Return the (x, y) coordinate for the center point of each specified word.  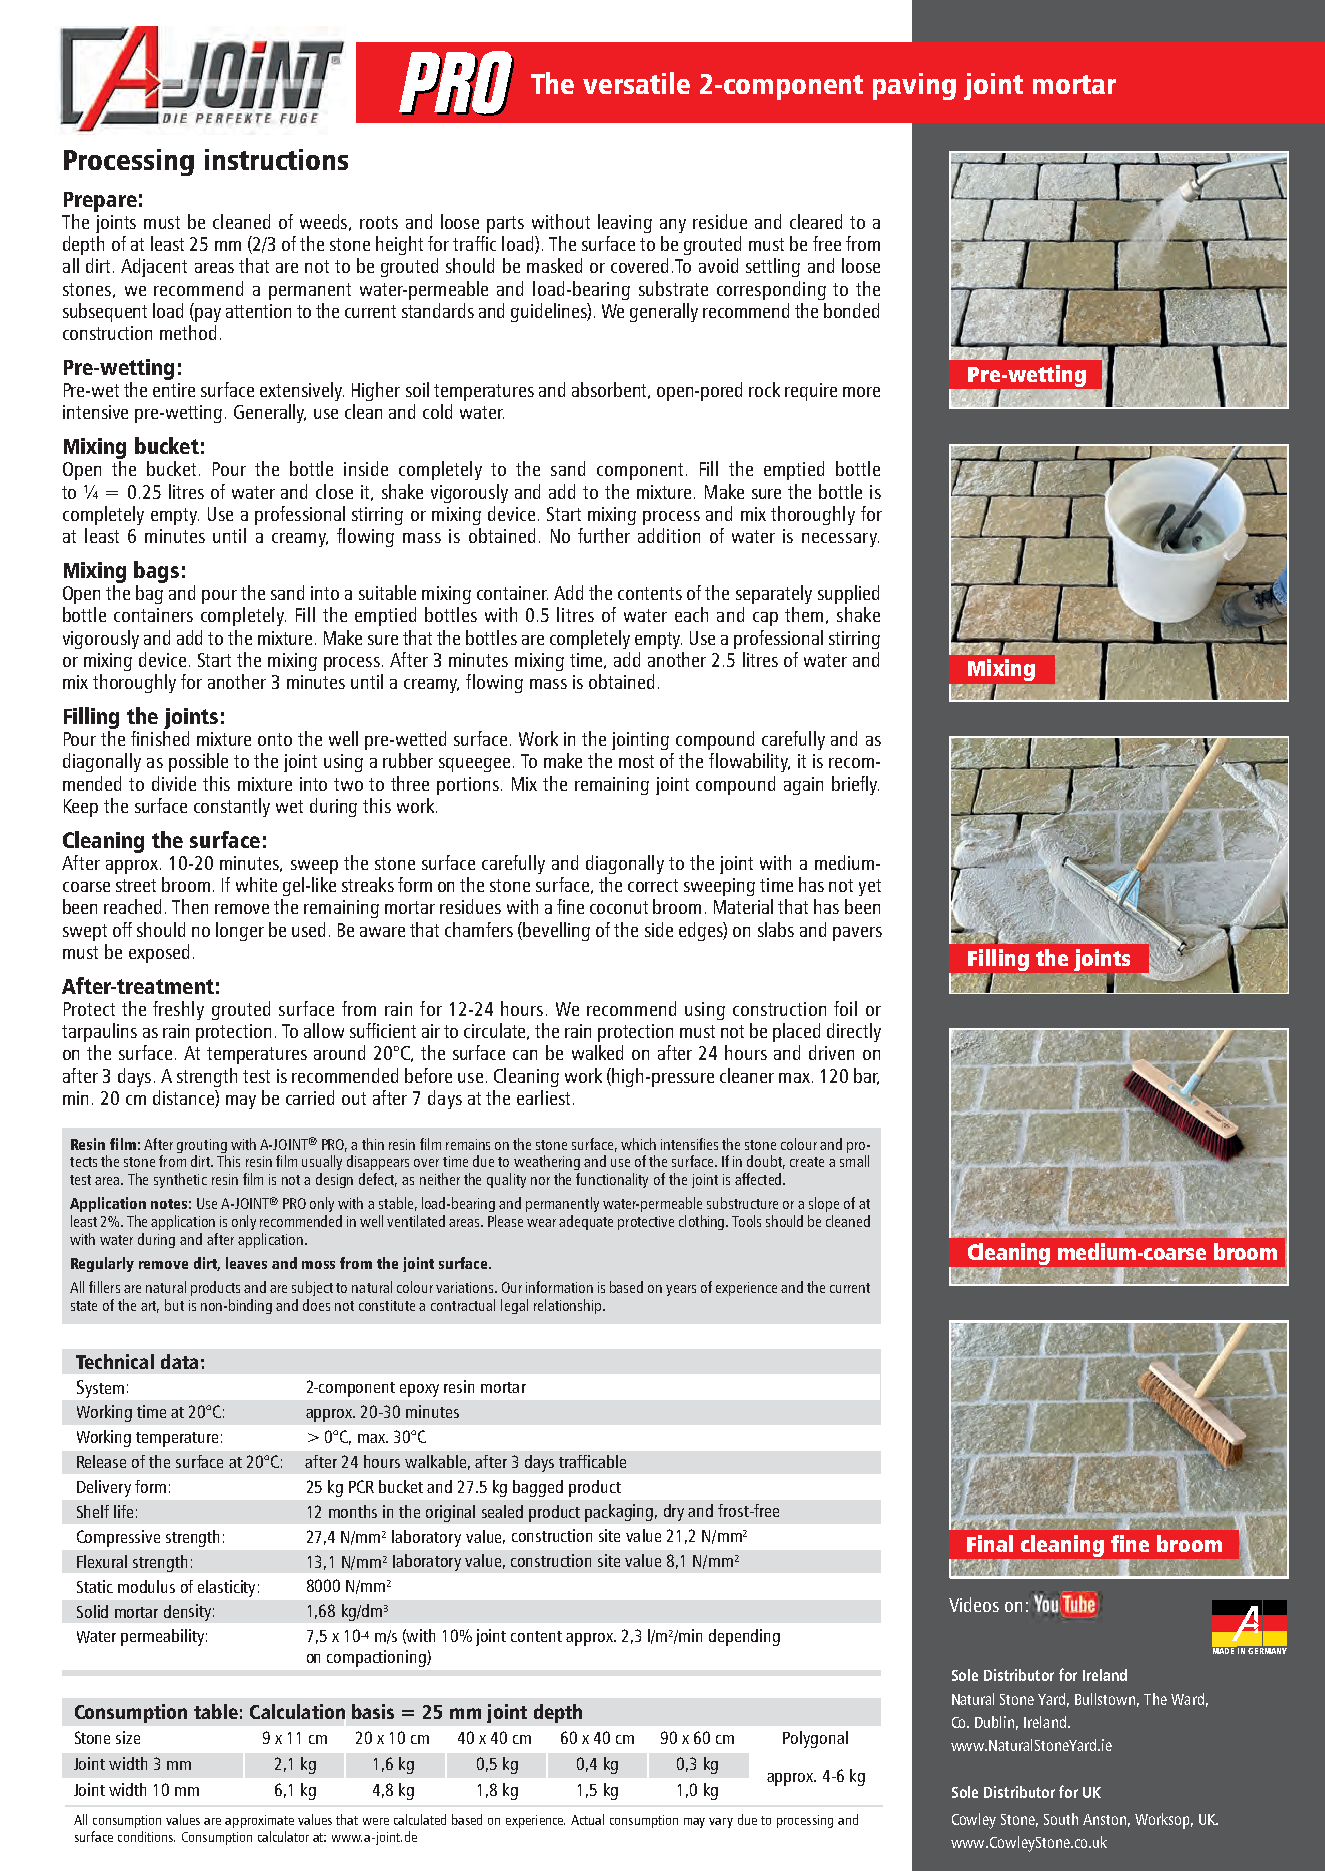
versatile (636, 83)
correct (653, 885)
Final (990, 1543)
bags (156, 572)
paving (914, 86)
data (179, 1361)
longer (240, 931)
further (604, 535)
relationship (569, 1306)
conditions (146, 1836)
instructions (276, 159)
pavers (857, 934)
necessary (840, 540)
